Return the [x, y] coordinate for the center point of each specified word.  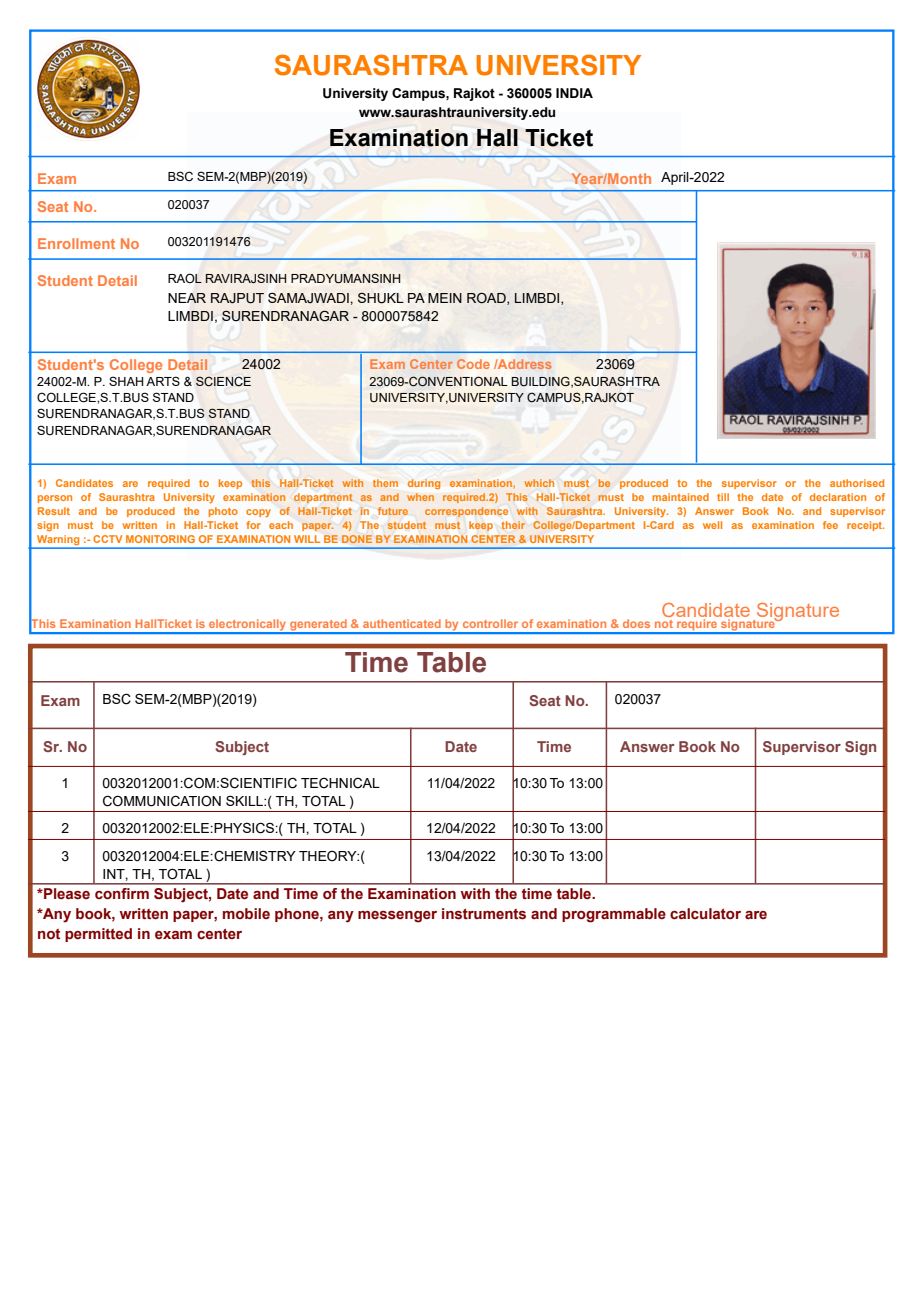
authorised [857, 483]
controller [490, 623]
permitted [98, 935]
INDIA [574, 93]
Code [473, 364]
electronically [248, 626]
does [636, 623]
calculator [705, 914]
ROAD [487, 299]
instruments [484, 914]
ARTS [163, 381]
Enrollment [76, 243]
